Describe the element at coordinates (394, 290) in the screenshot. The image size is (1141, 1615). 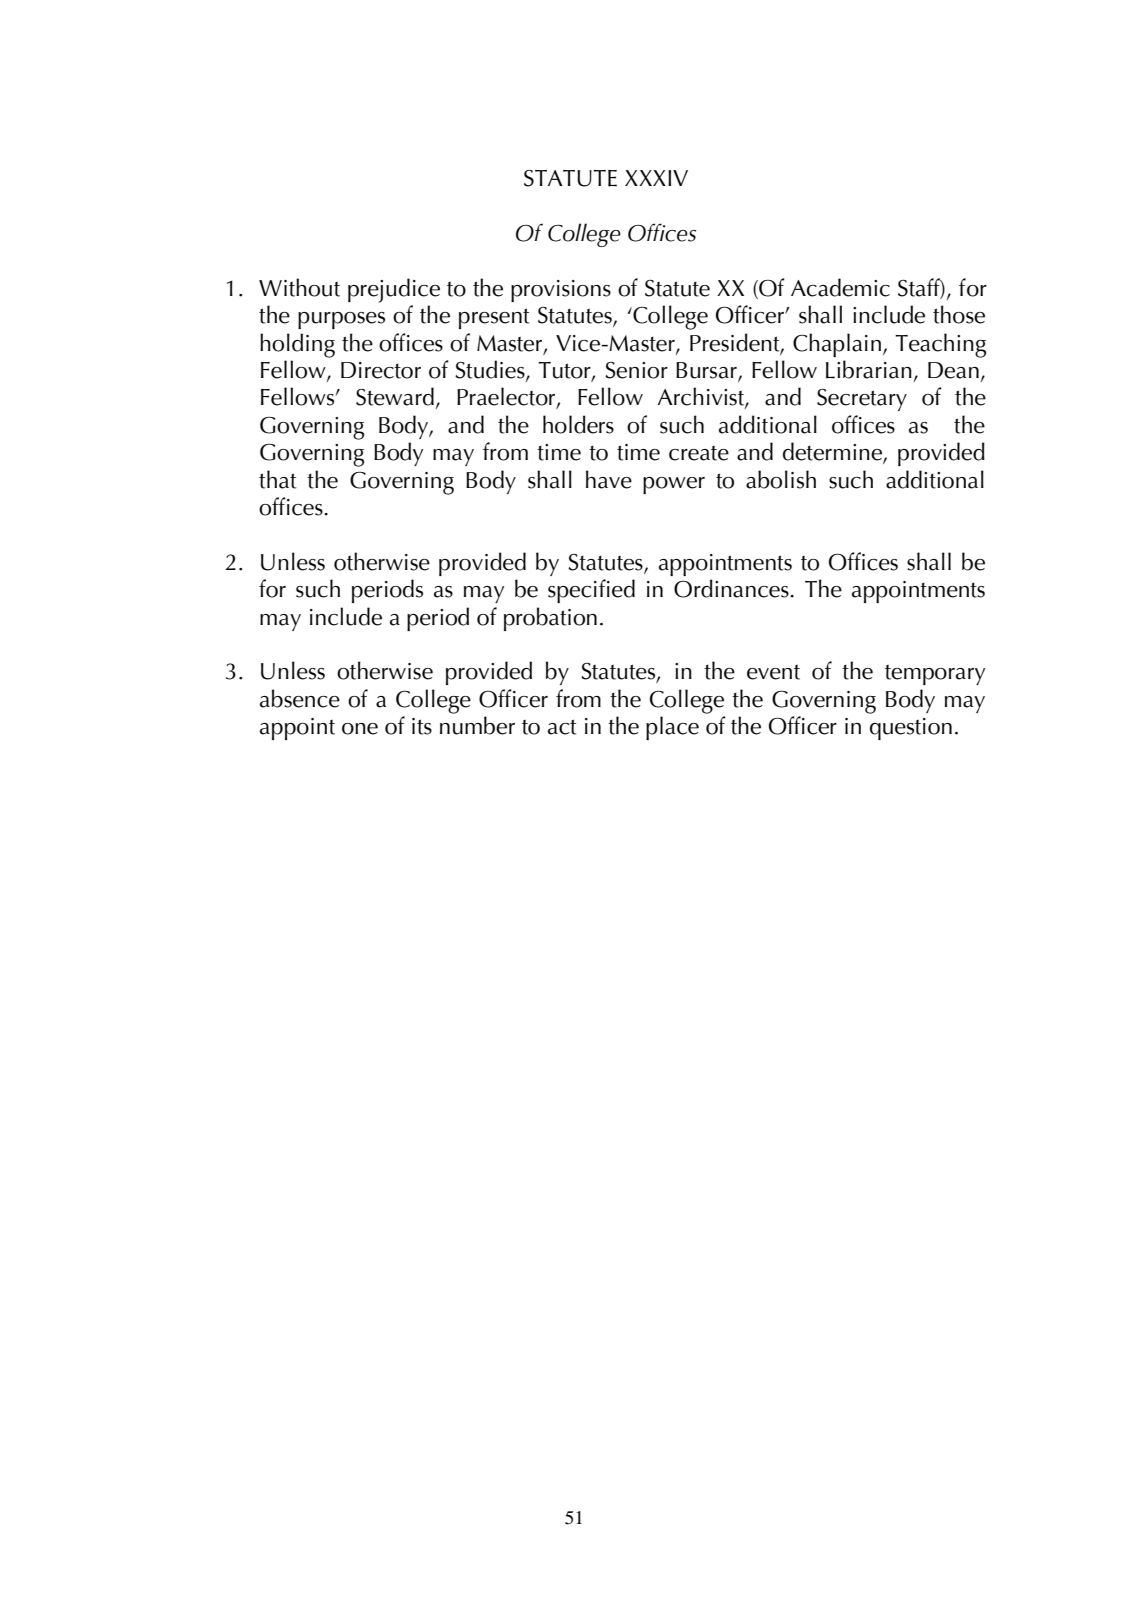
I see `prejudice` at that location.
